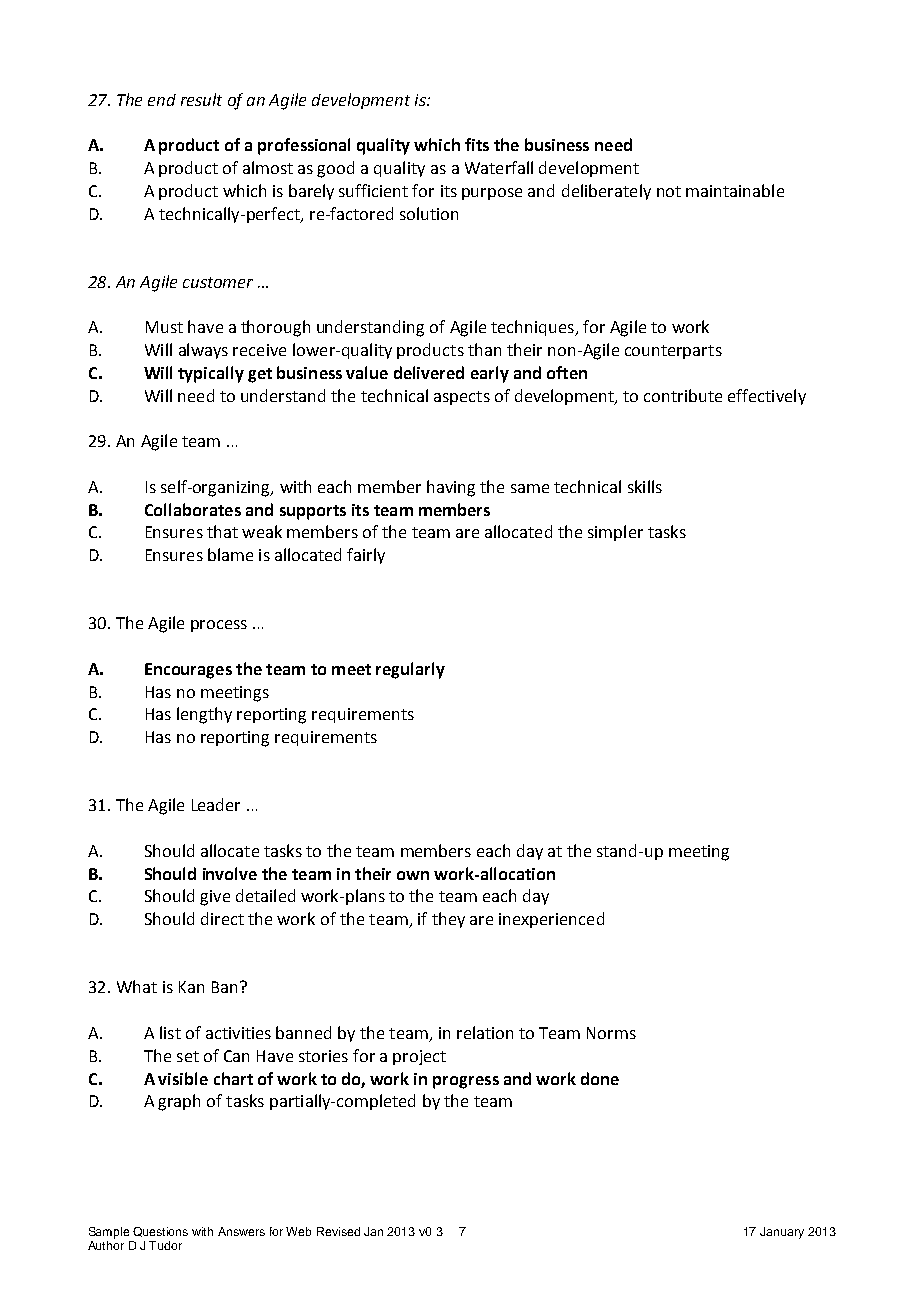  What do you see at coordinates (160, 1232) in the screenshot?
I see `Questions` at bounding box center [160, 1232].
